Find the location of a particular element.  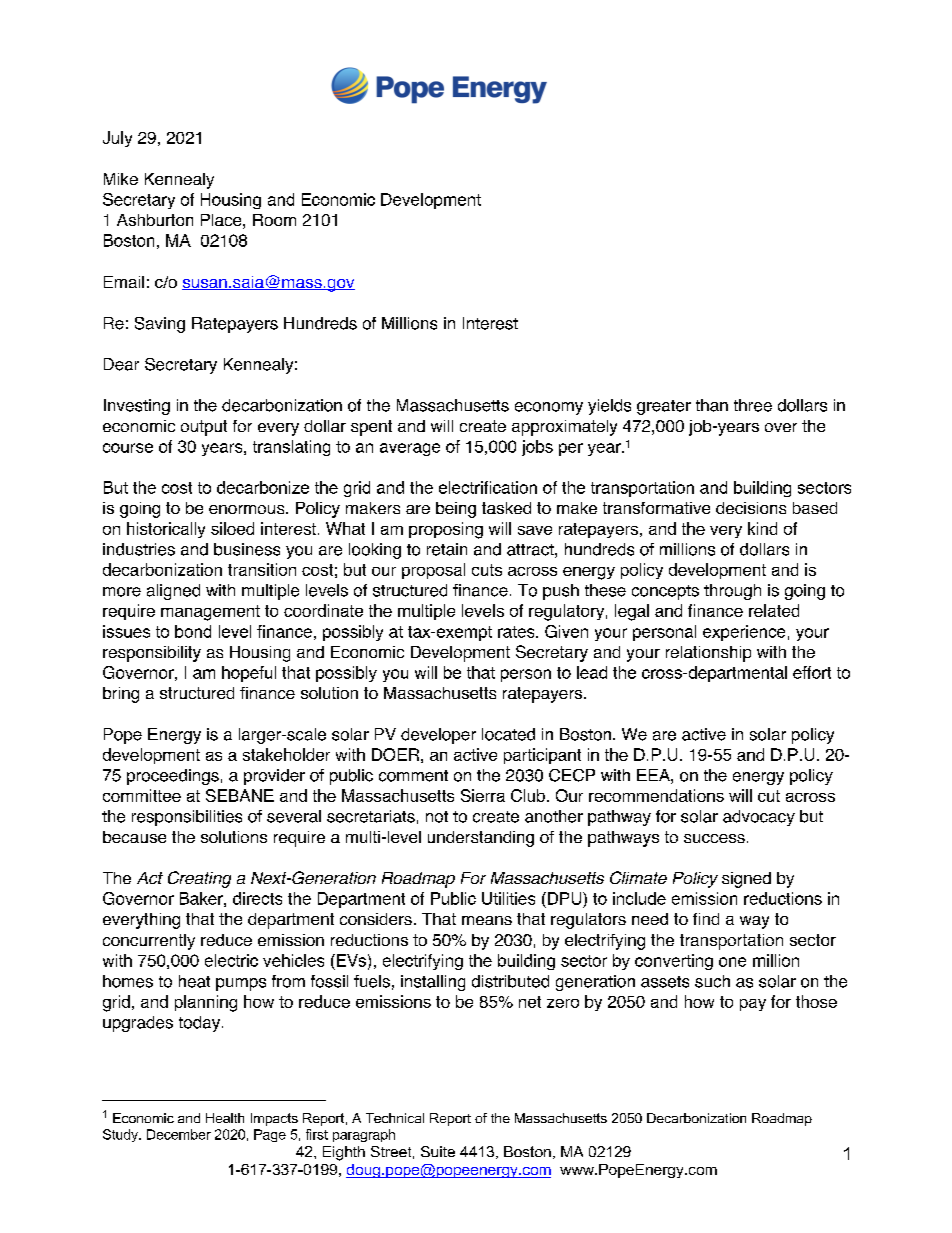

decisions is located at coordinates (751, 508).
